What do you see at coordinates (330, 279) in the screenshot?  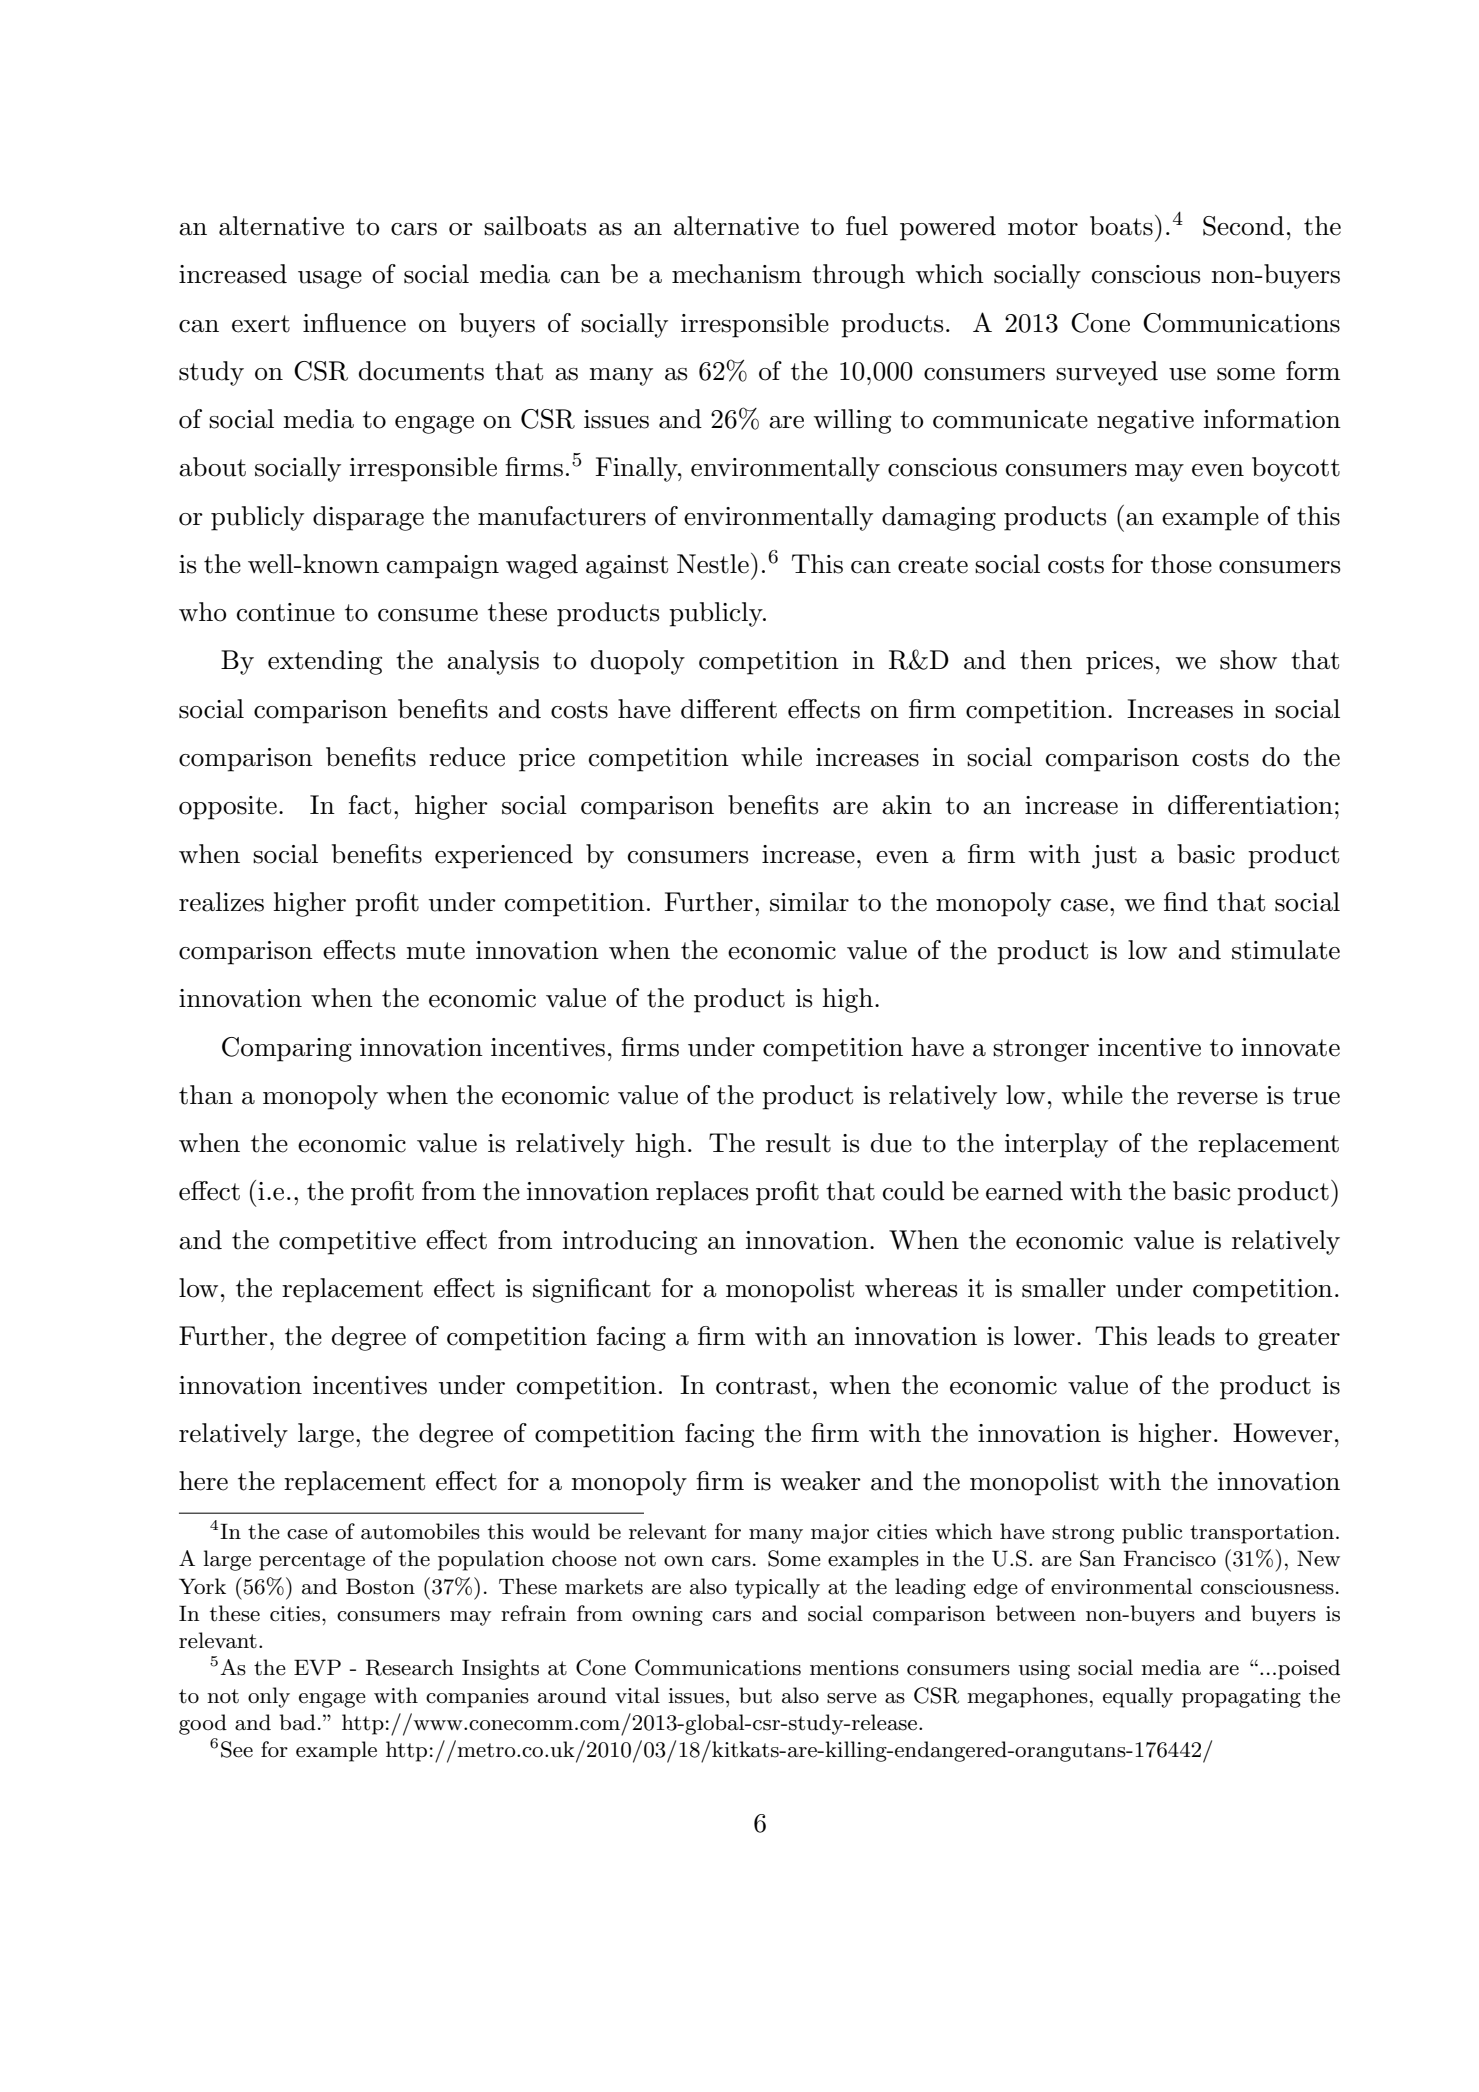 I see `usage` at bounding box center [330, 279].
